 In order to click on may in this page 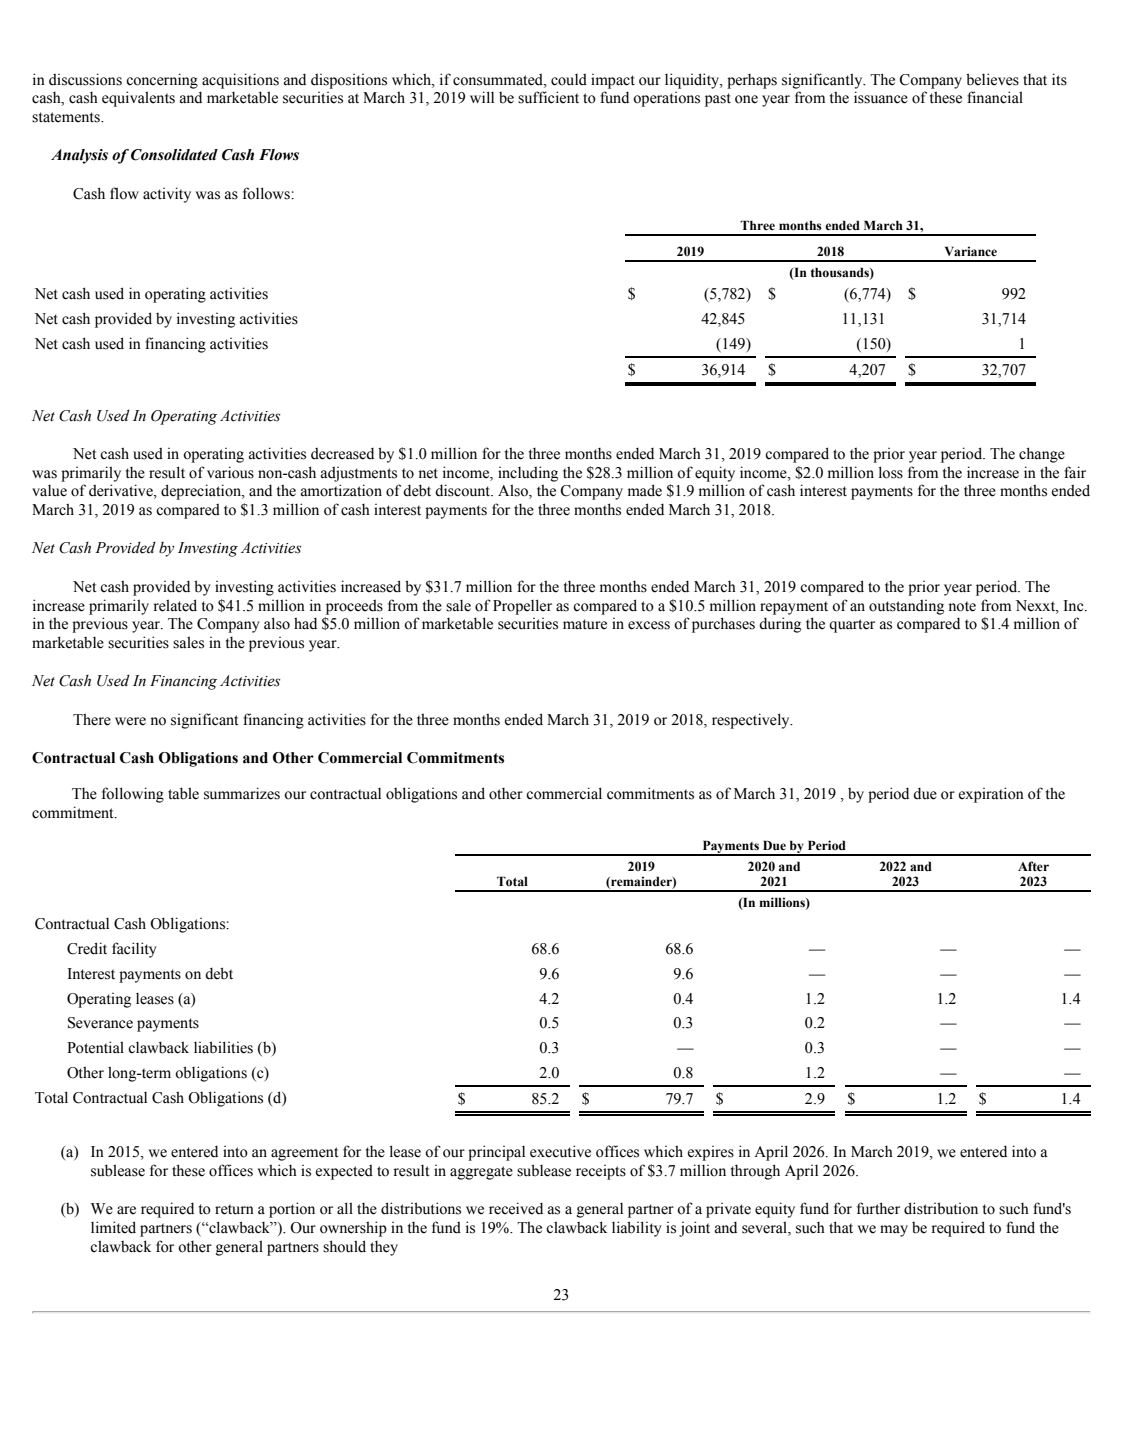, I will do `click(894, 1231)`.
